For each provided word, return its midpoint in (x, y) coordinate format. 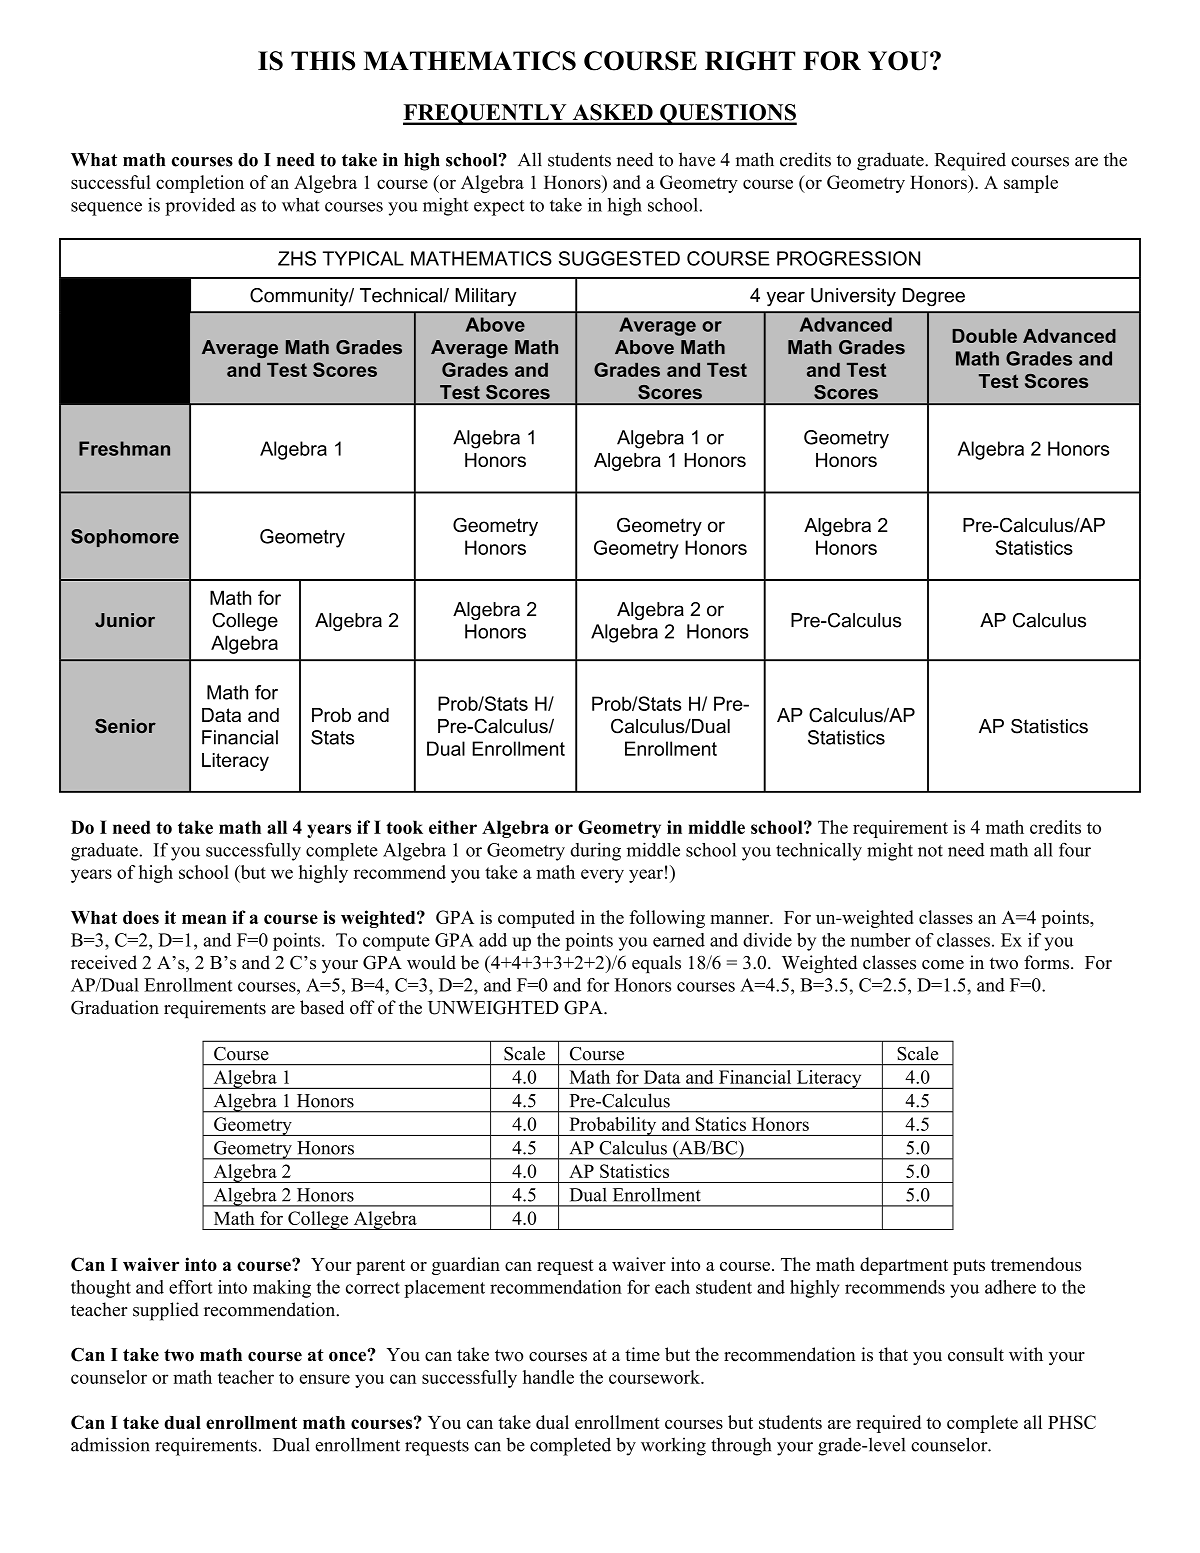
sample (1031, 184)
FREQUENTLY (486, 114)
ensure (324, 1379)
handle (548, 1377)
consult (976, 1354)
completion (200, 184)
